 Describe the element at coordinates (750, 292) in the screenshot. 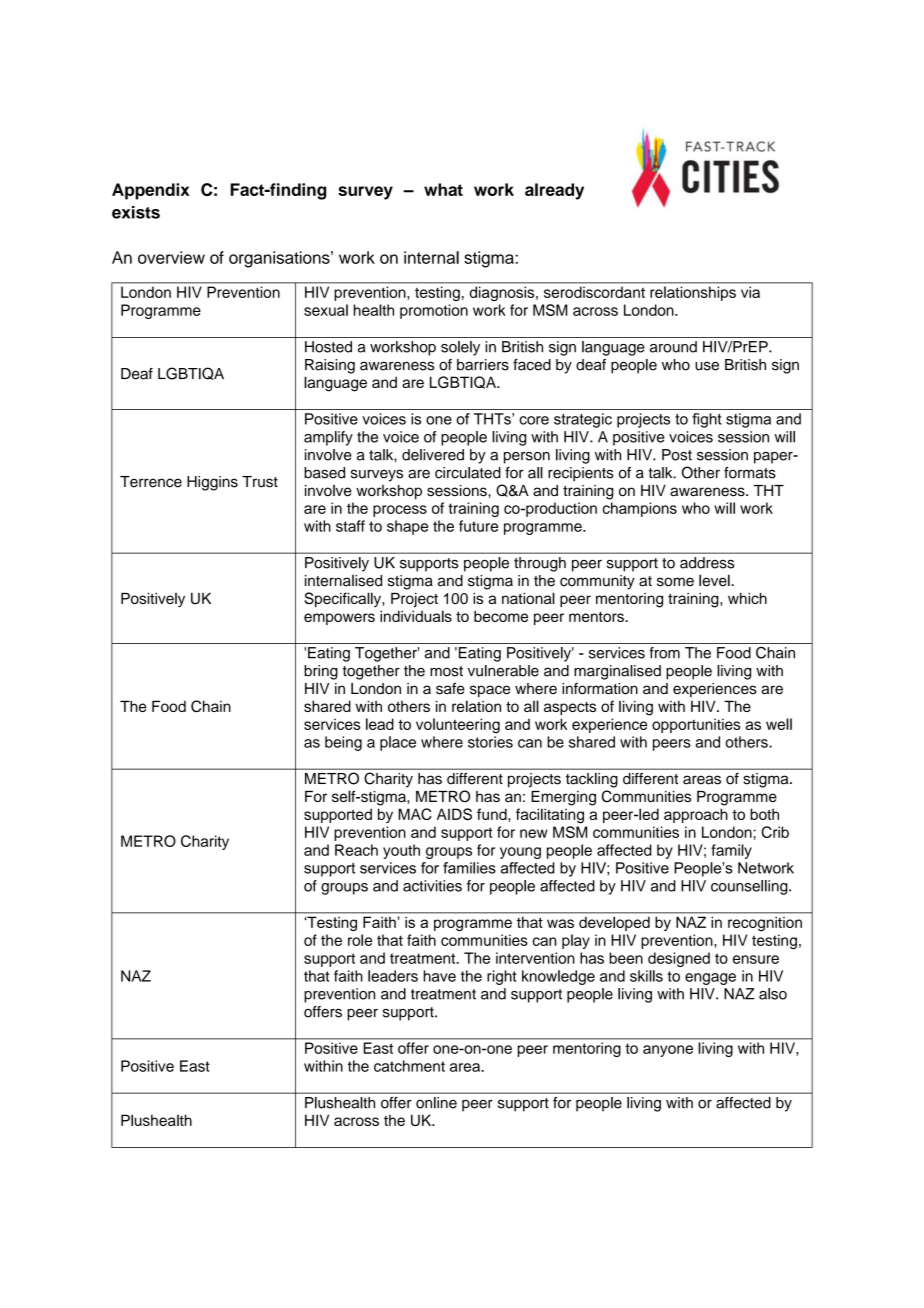

I see `via` at that location.
